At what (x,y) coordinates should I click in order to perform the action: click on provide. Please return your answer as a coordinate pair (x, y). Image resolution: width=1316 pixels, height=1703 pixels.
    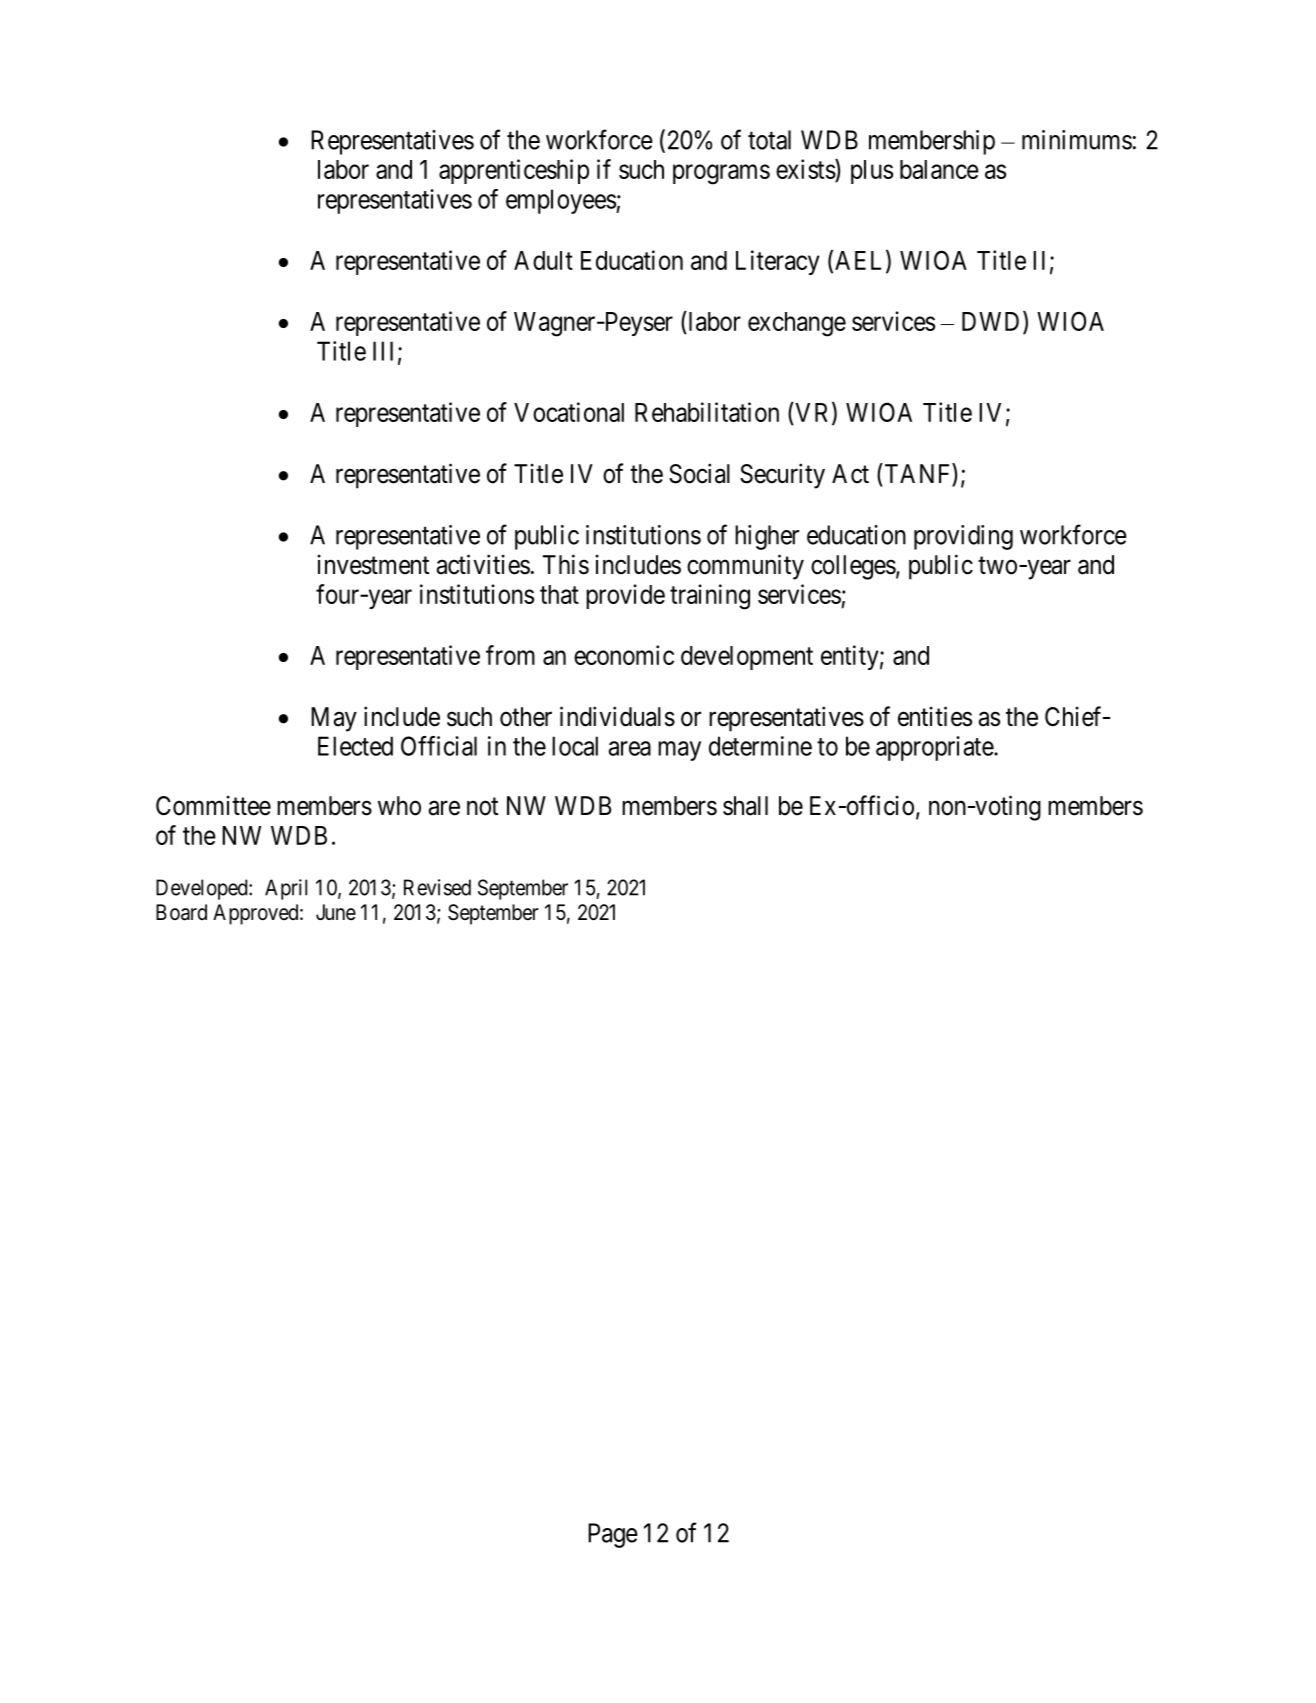
    Looking at the image, I should click on (625, 596).
